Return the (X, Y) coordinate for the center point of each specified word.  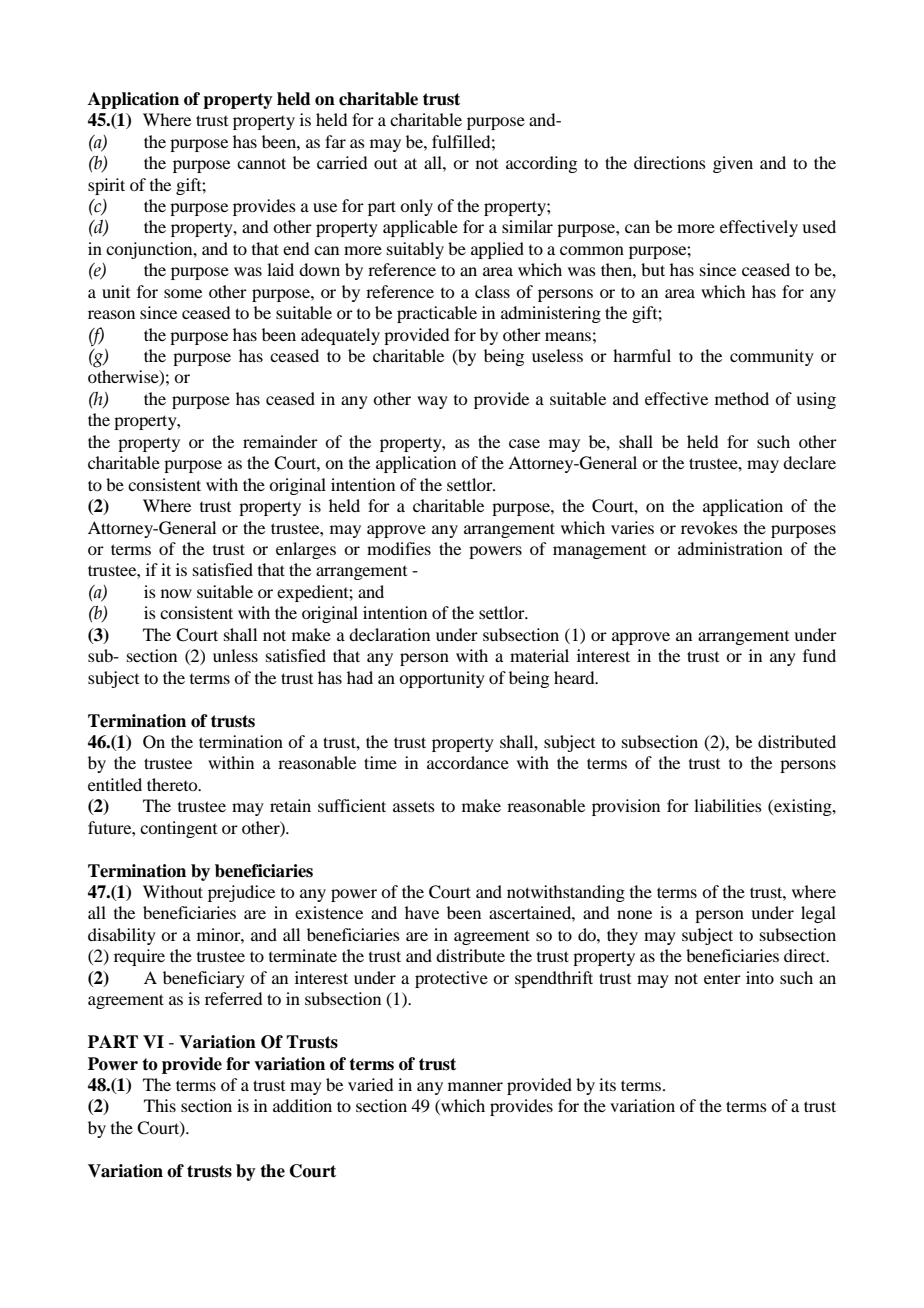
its (607, 1084)
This (160, 1105)
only (416, 207)
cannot (261, 163)
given (733, 164)
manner (475, 1086)
